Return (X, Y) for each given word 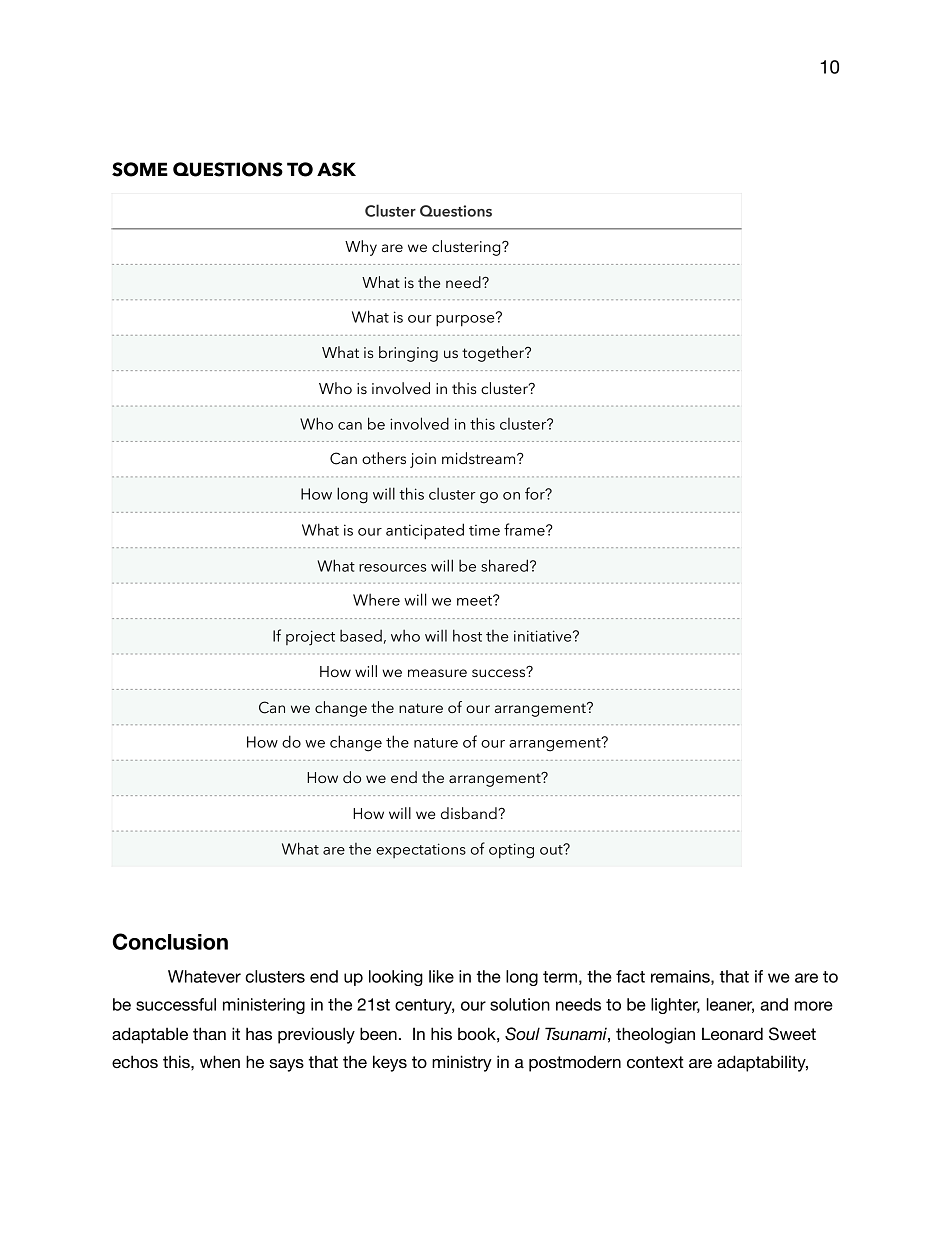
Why (361, 248)
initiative (544, 636)
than (209, 1033)
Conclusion (170, 941)
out (552, 849)
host (467, 635)
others (384, 458)
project (310, 638)
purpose (466, 319)
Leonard (732, 1034)
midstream (480, 458)
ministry (462, 1063)
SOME (140, 169)
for (536, 493)
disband (469, 813)
